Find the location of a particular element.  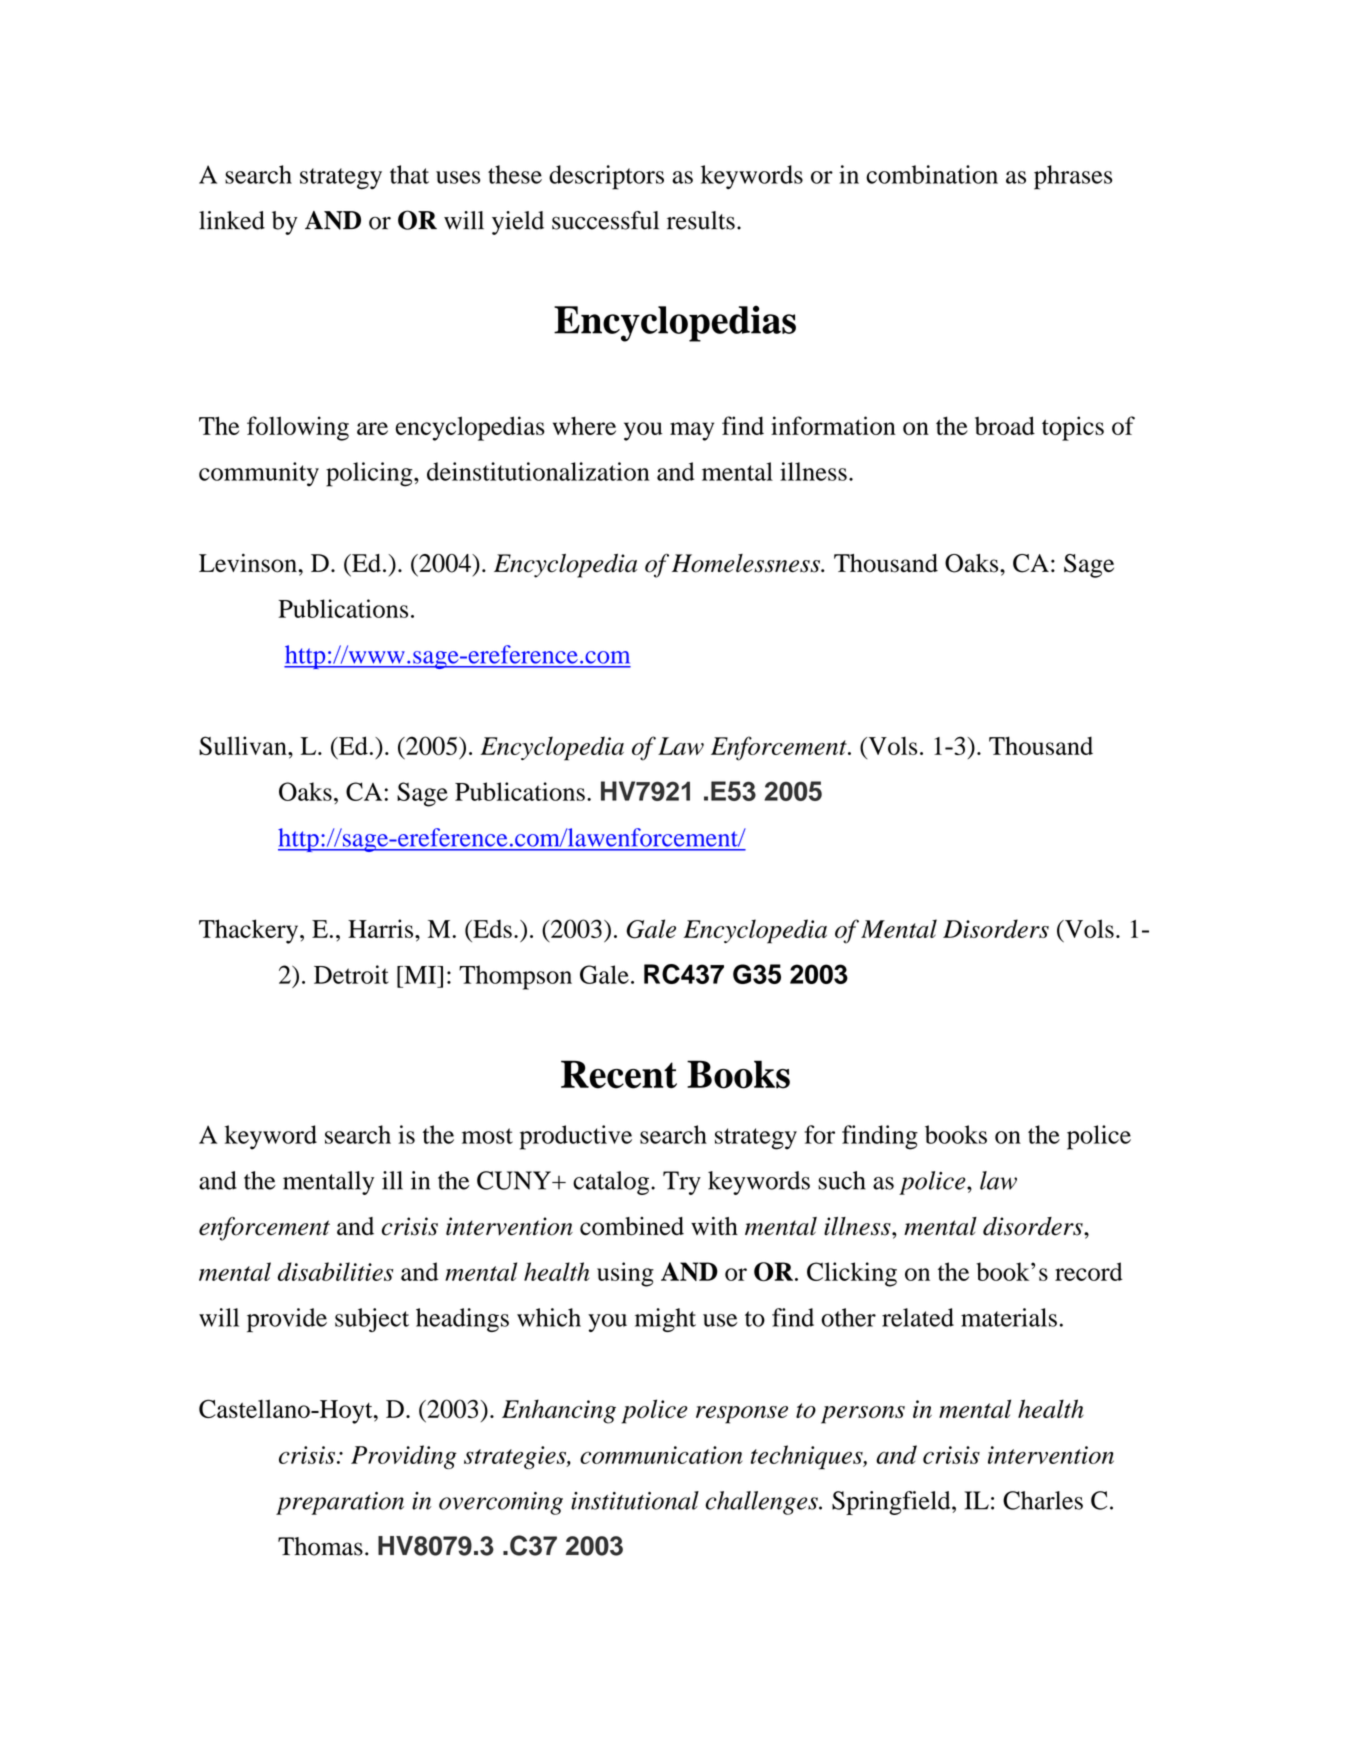

Harris is located at coordinates (382, 928).
